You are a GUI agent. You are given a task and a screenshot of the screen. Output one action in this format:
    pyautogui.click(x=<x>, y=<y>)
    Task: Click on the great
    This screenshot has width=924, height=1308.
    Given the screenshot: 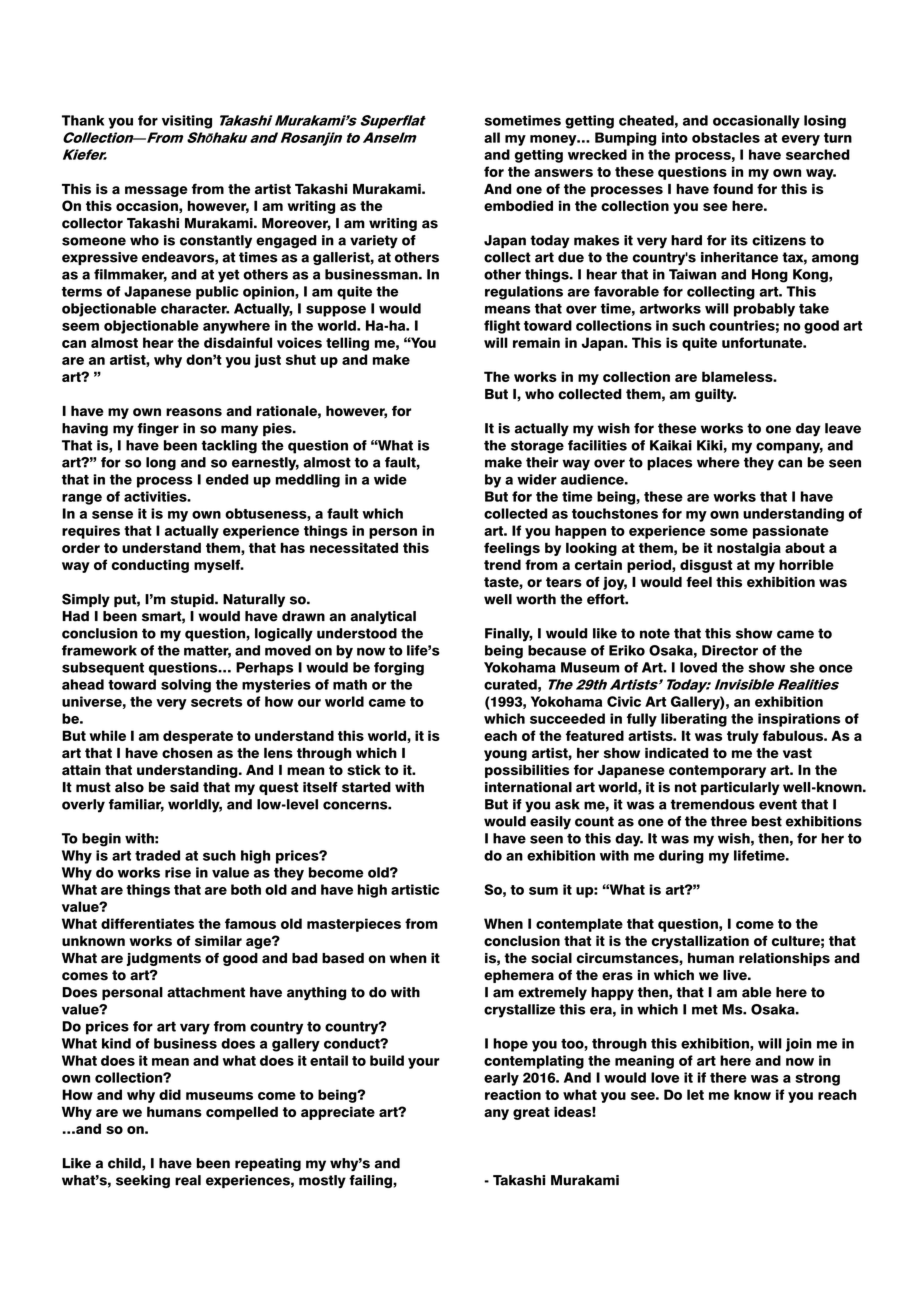 What is the action you would take?
    pyautogui.click(x=531, y=1113)
